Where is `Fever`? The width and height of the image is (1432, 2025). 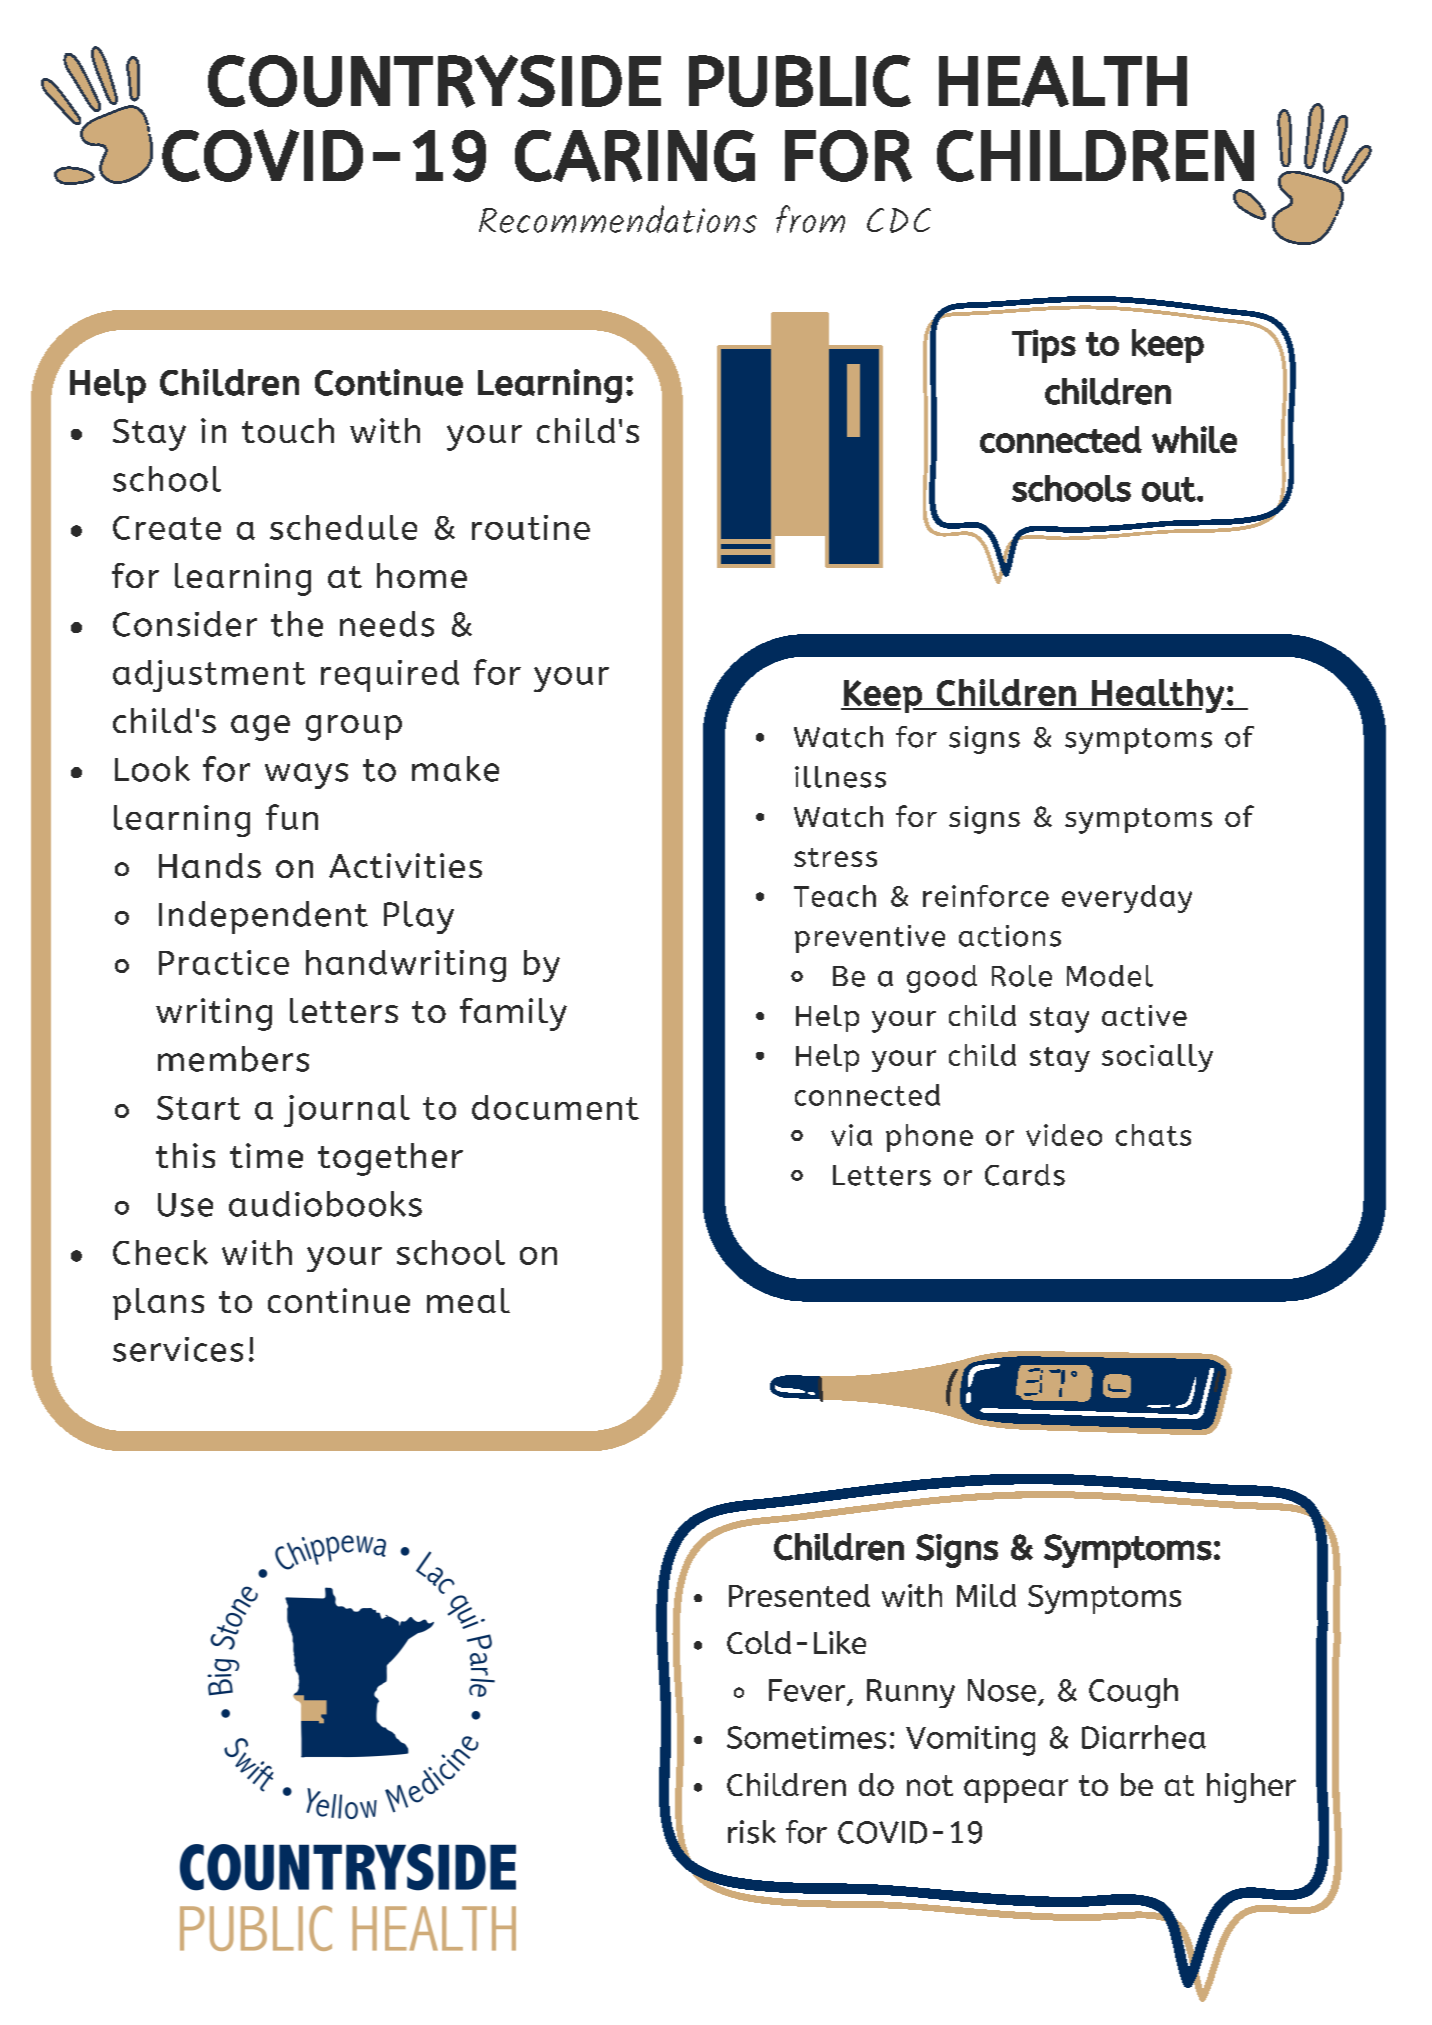 Fever is located at coordinates (807, 1690).
